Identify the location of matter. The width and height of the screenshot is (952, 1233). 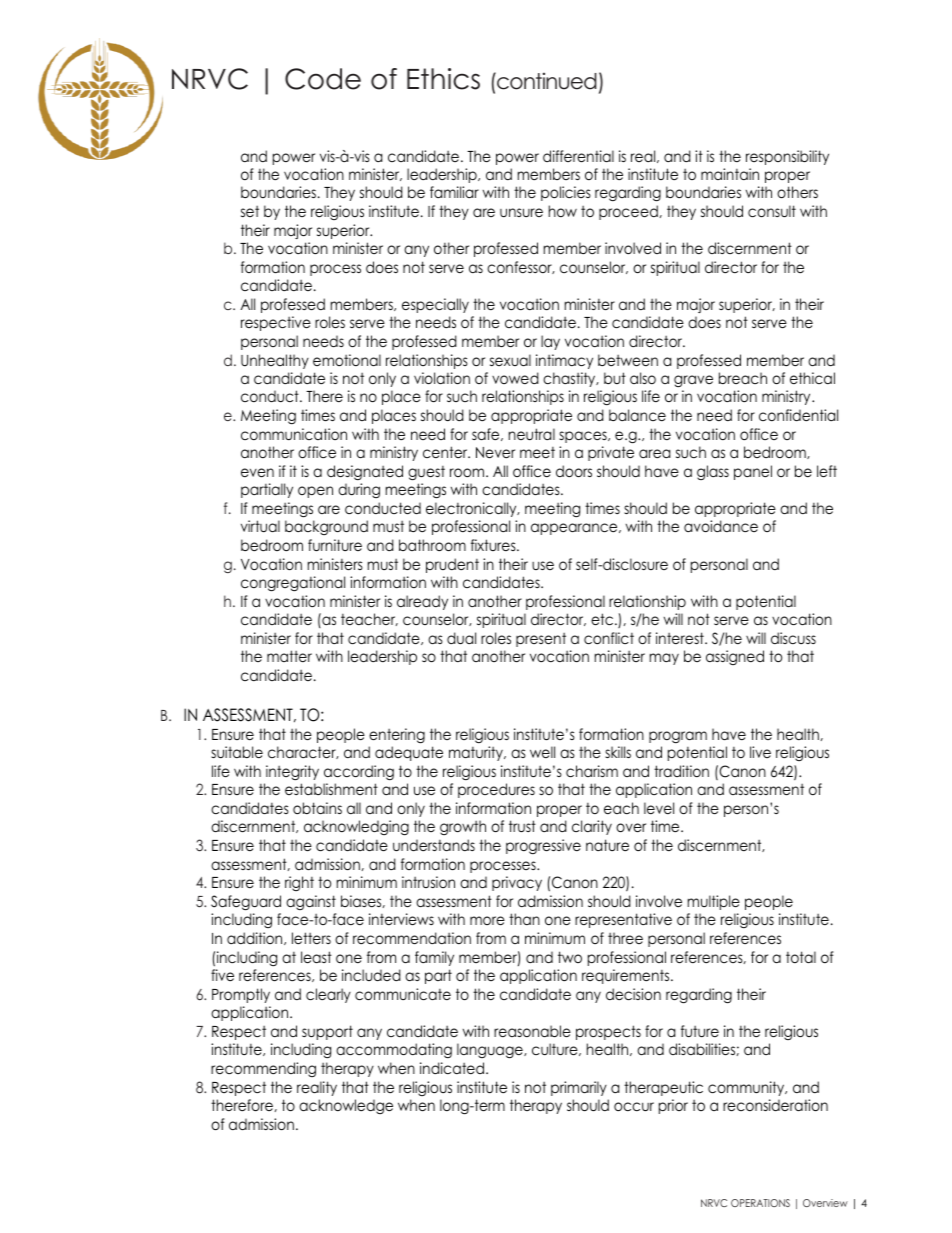
(289, 656).
